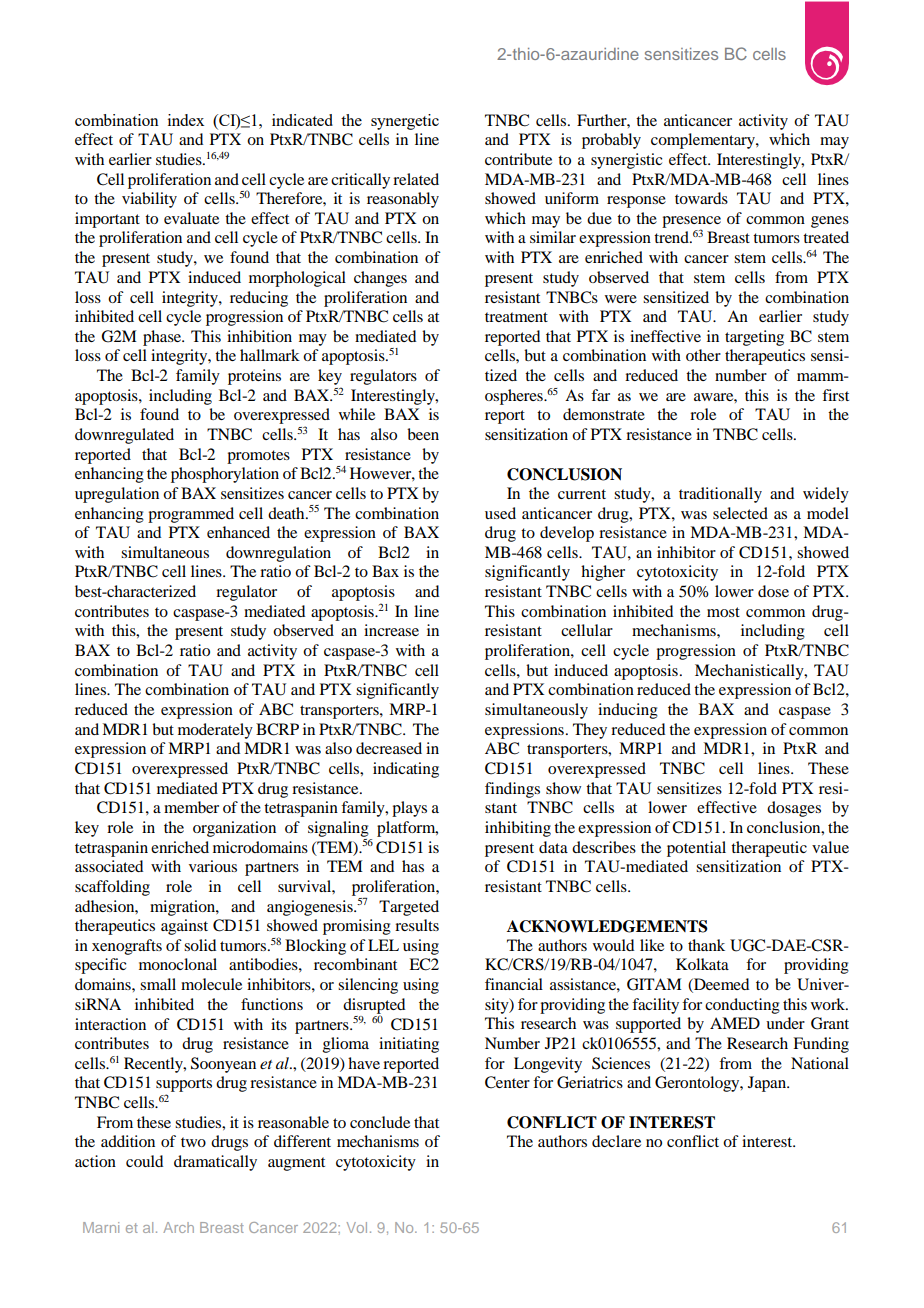 This page has width=924, height=1308. What do you see at coordinates (191, 515) in the page?
I see `programmed` at bounding box center [191, 515].
